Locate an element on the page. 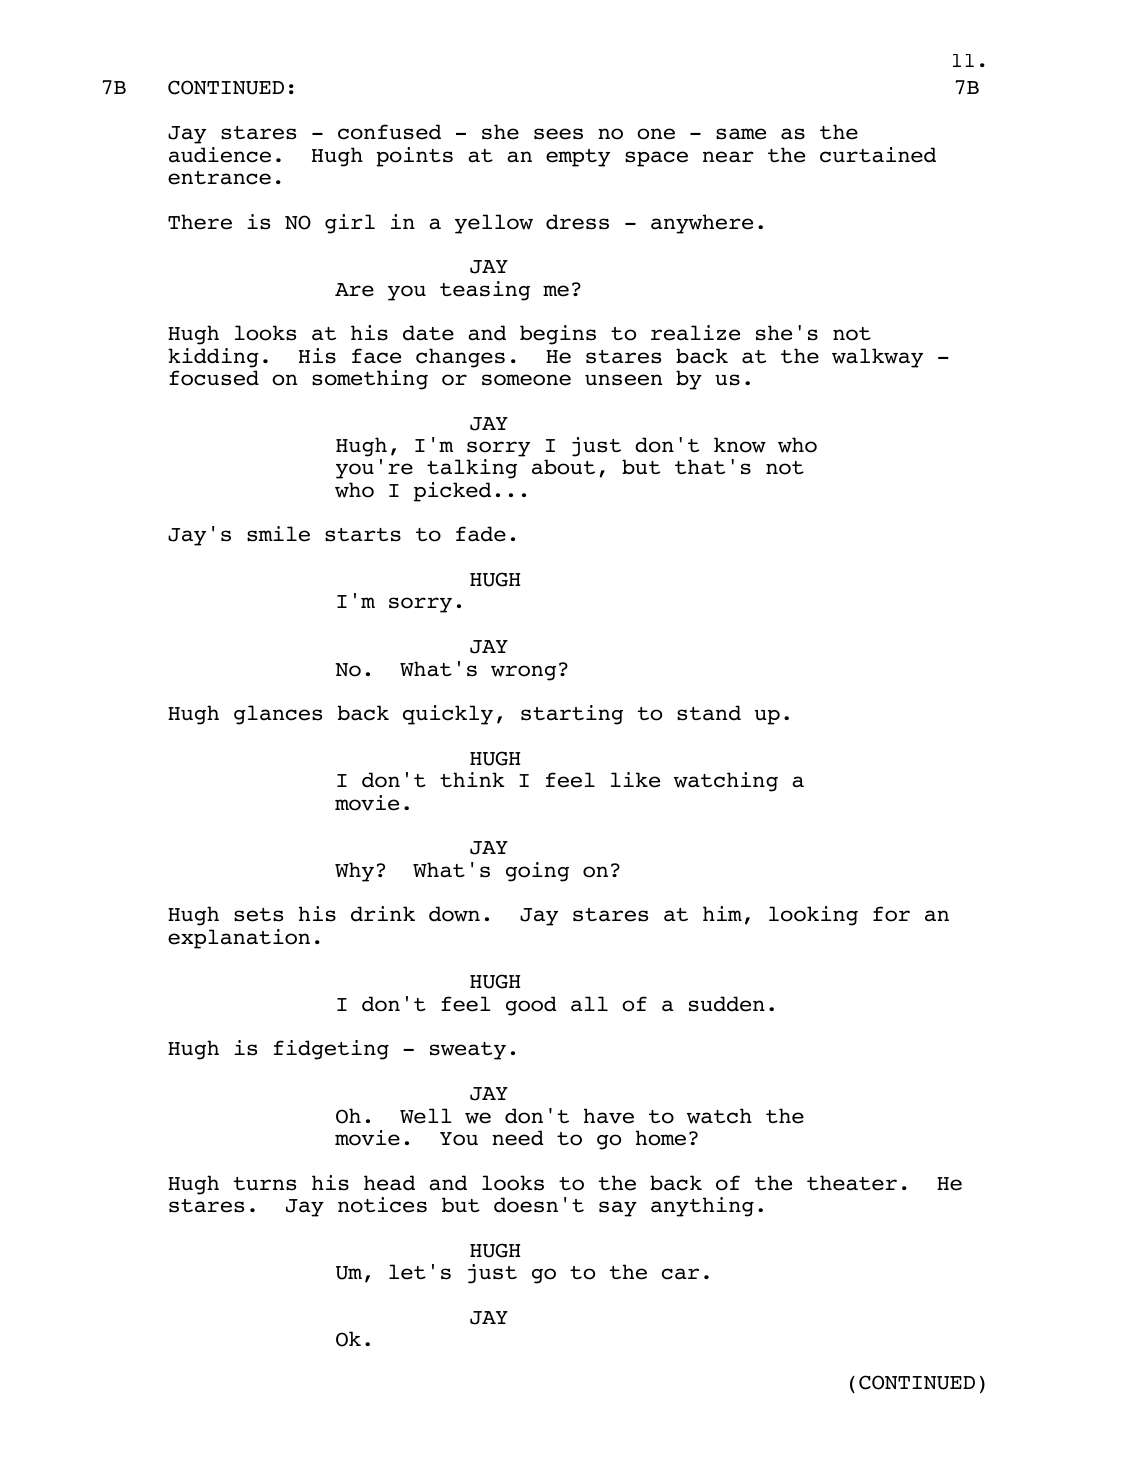  curtained is located at coordinates (878, 155).
